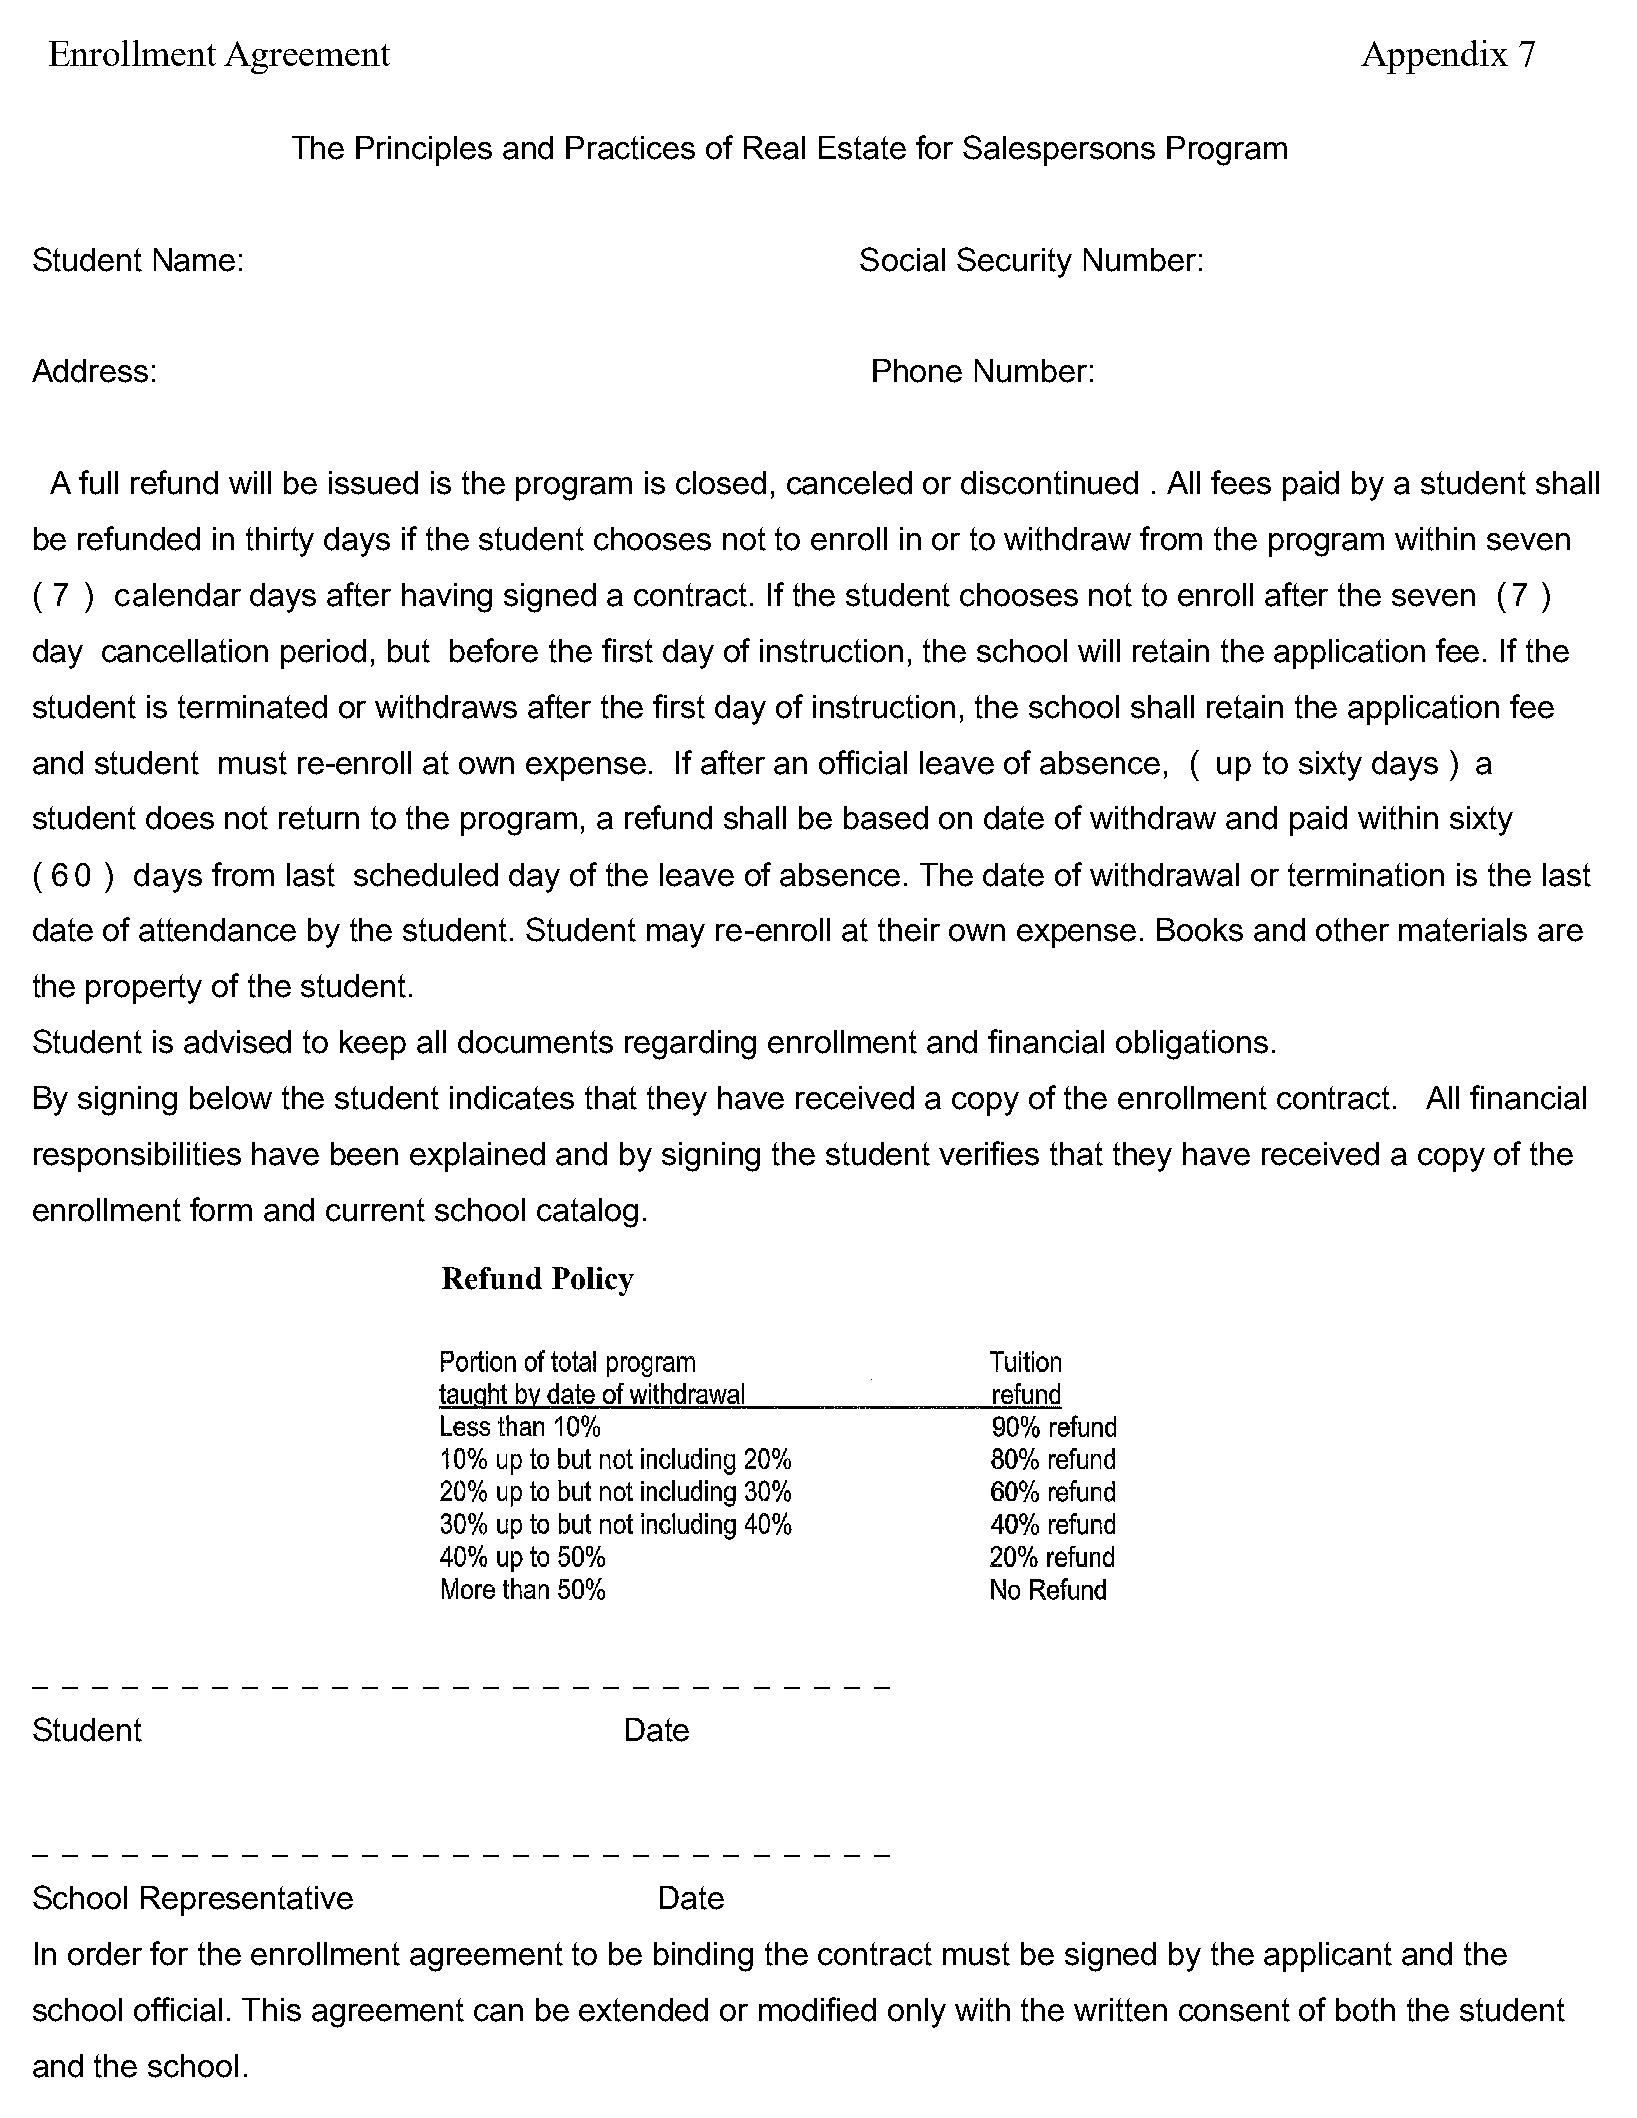 The image size is (1637, 2118). I want to click on advised, so click(237, 1042).
